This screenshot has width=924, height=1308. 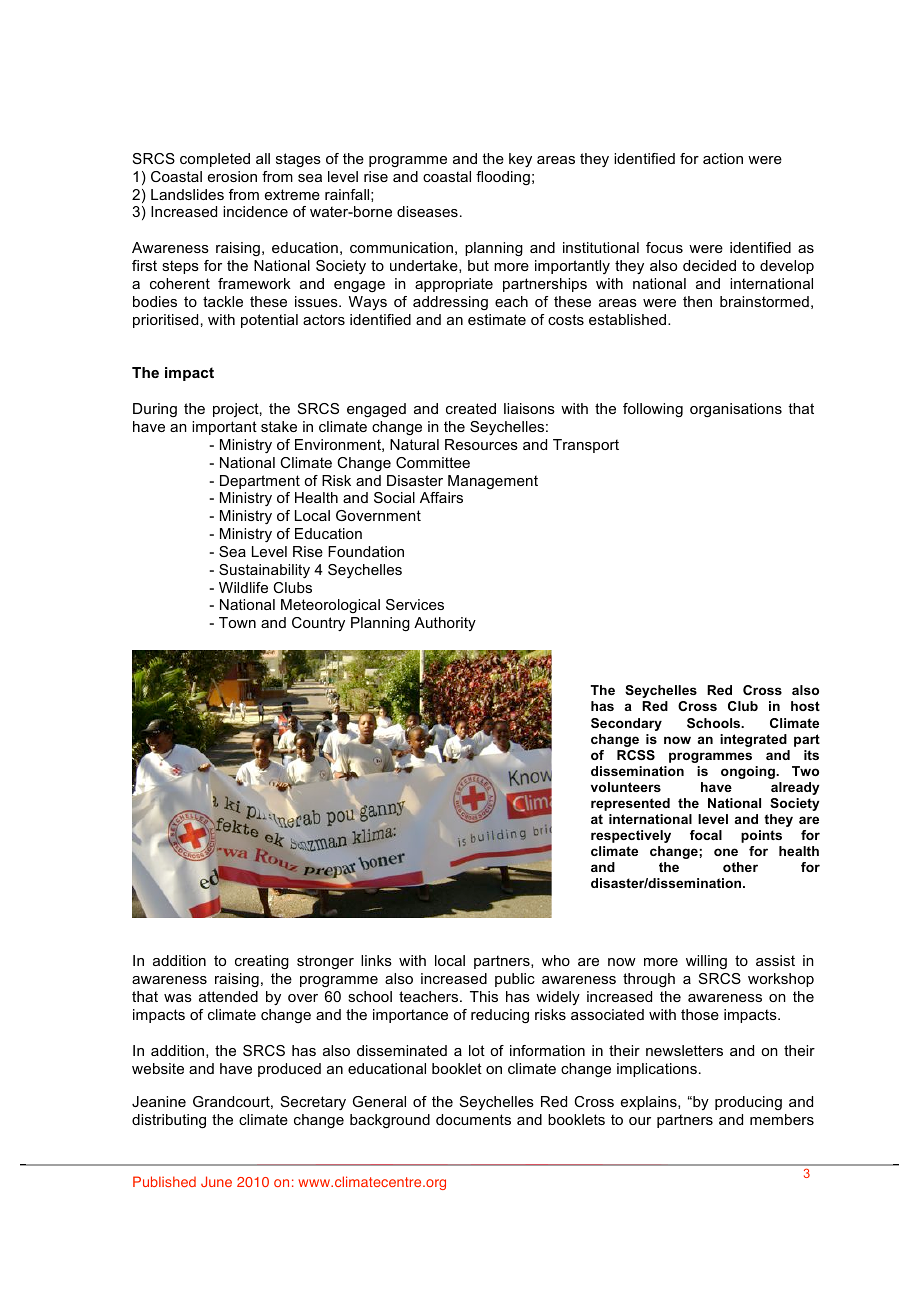 I want to click on Town, so click(x=237, y=622).
